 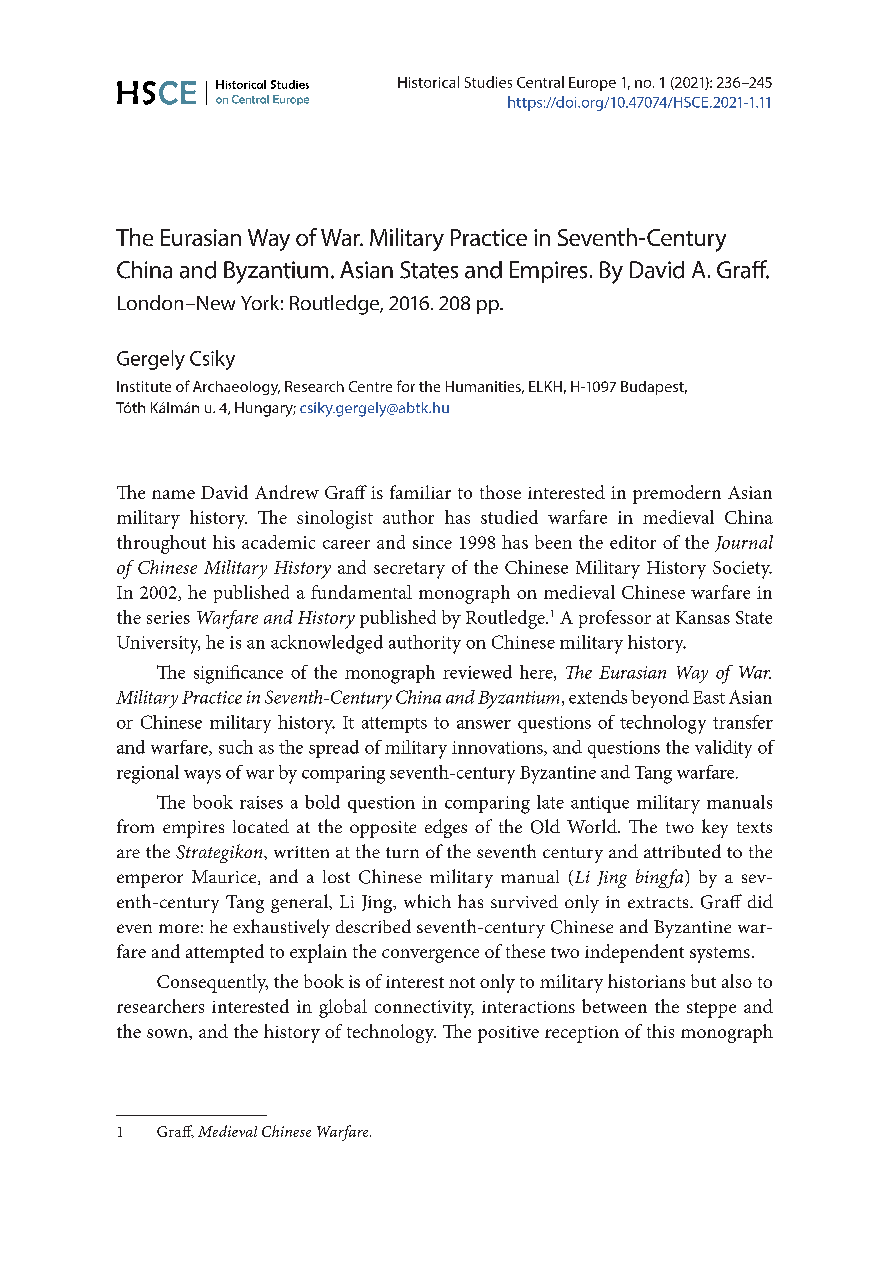 What do you see at coordinates (660, 699) in the document?
I see `beyond` at bounding box center [660, 699].
